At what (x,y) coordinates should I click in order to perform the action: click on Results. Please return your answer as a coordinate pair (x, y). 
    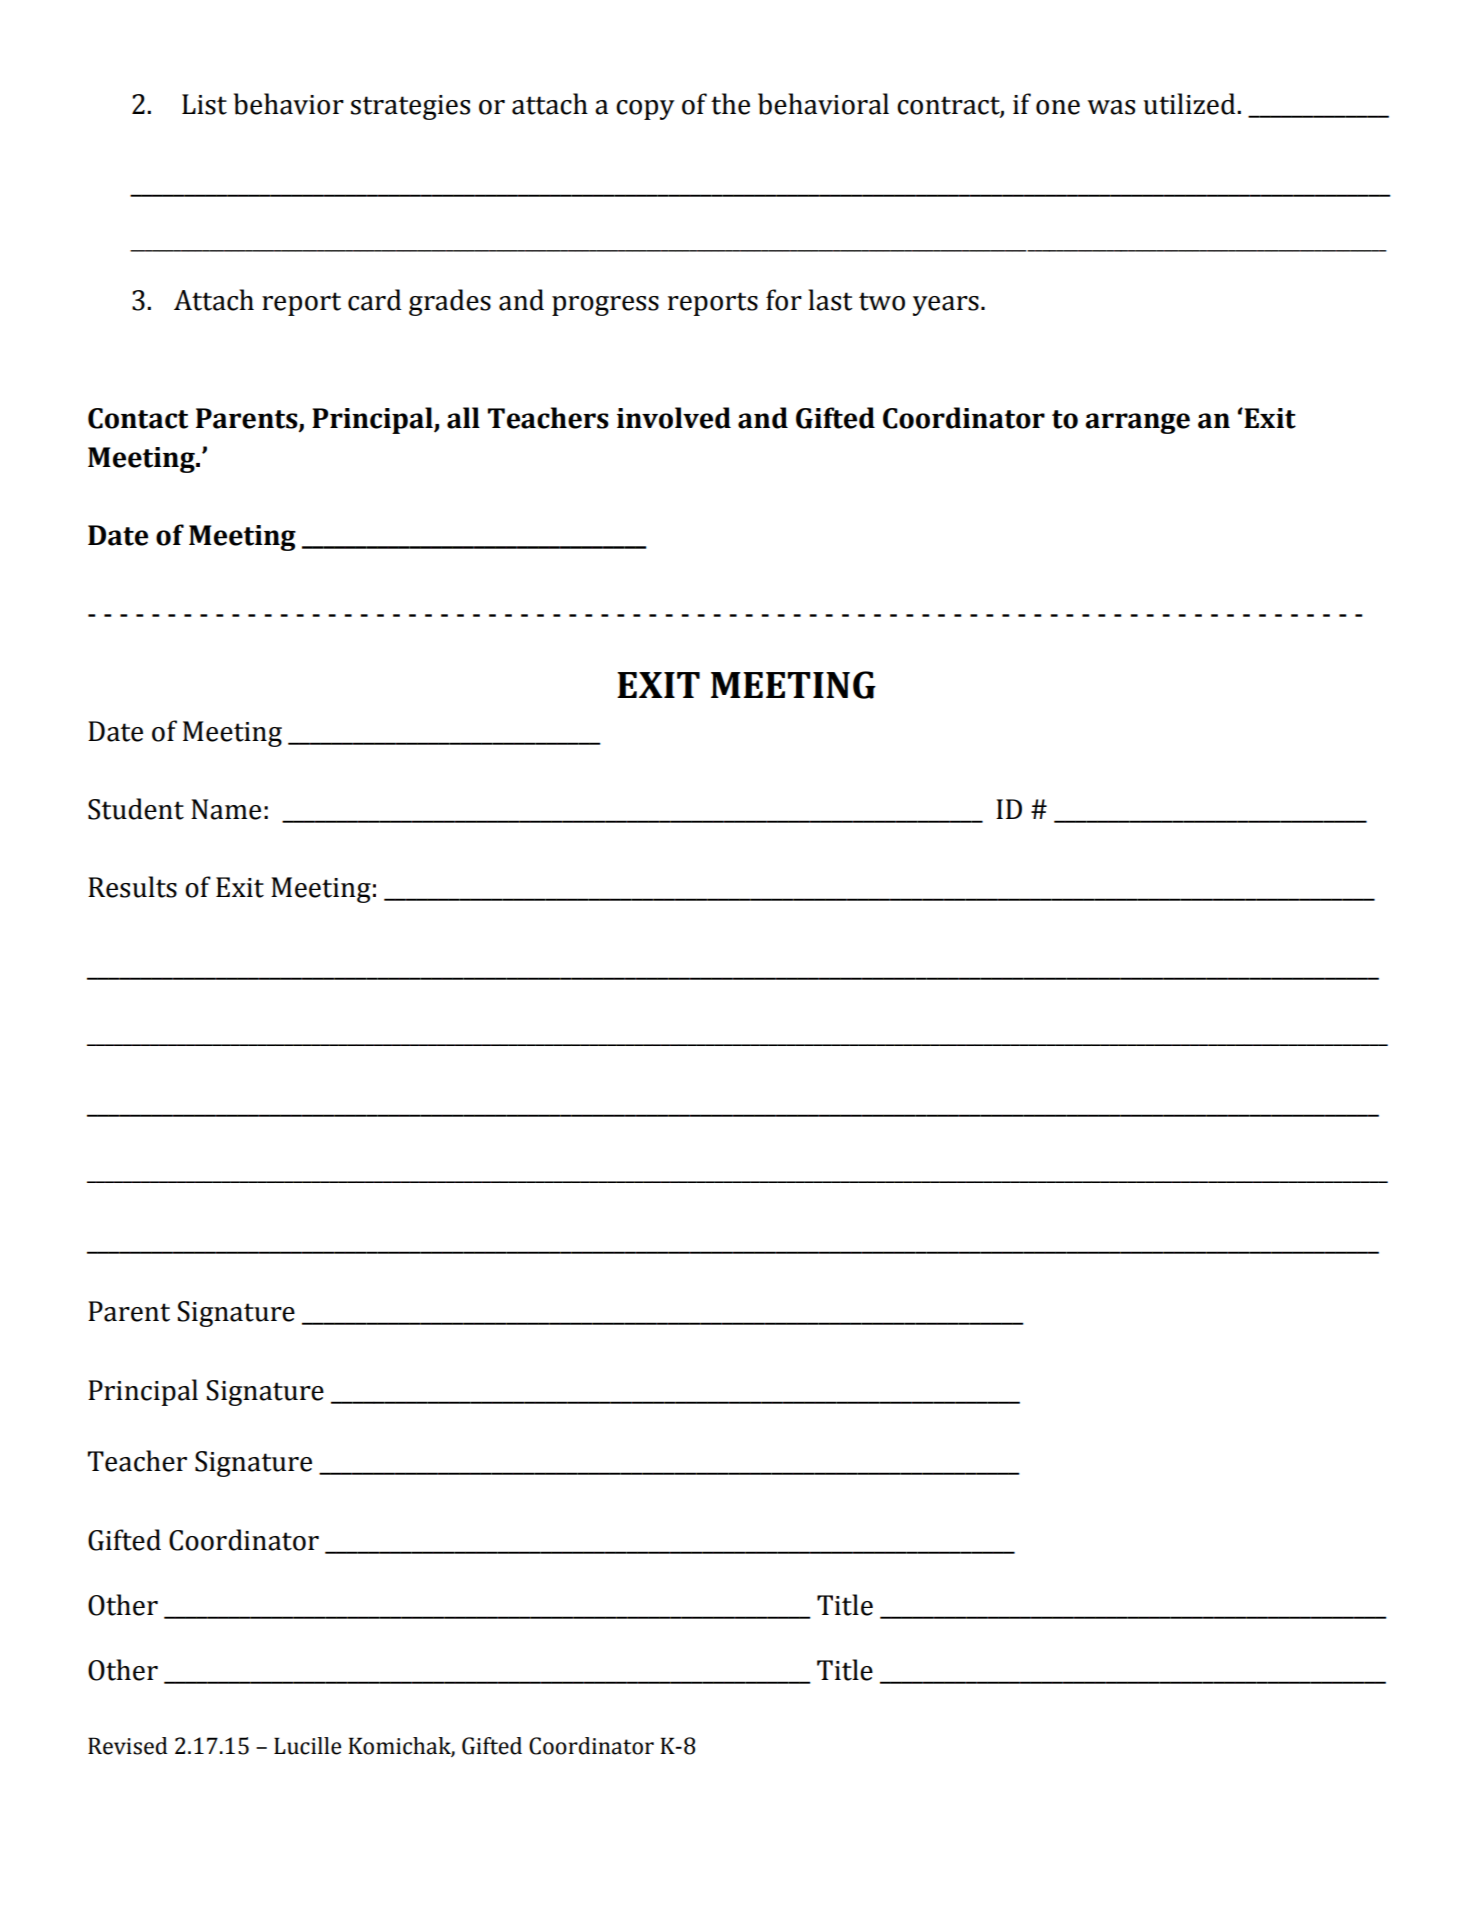
    Looking at the image, I should click on (132, 887).
